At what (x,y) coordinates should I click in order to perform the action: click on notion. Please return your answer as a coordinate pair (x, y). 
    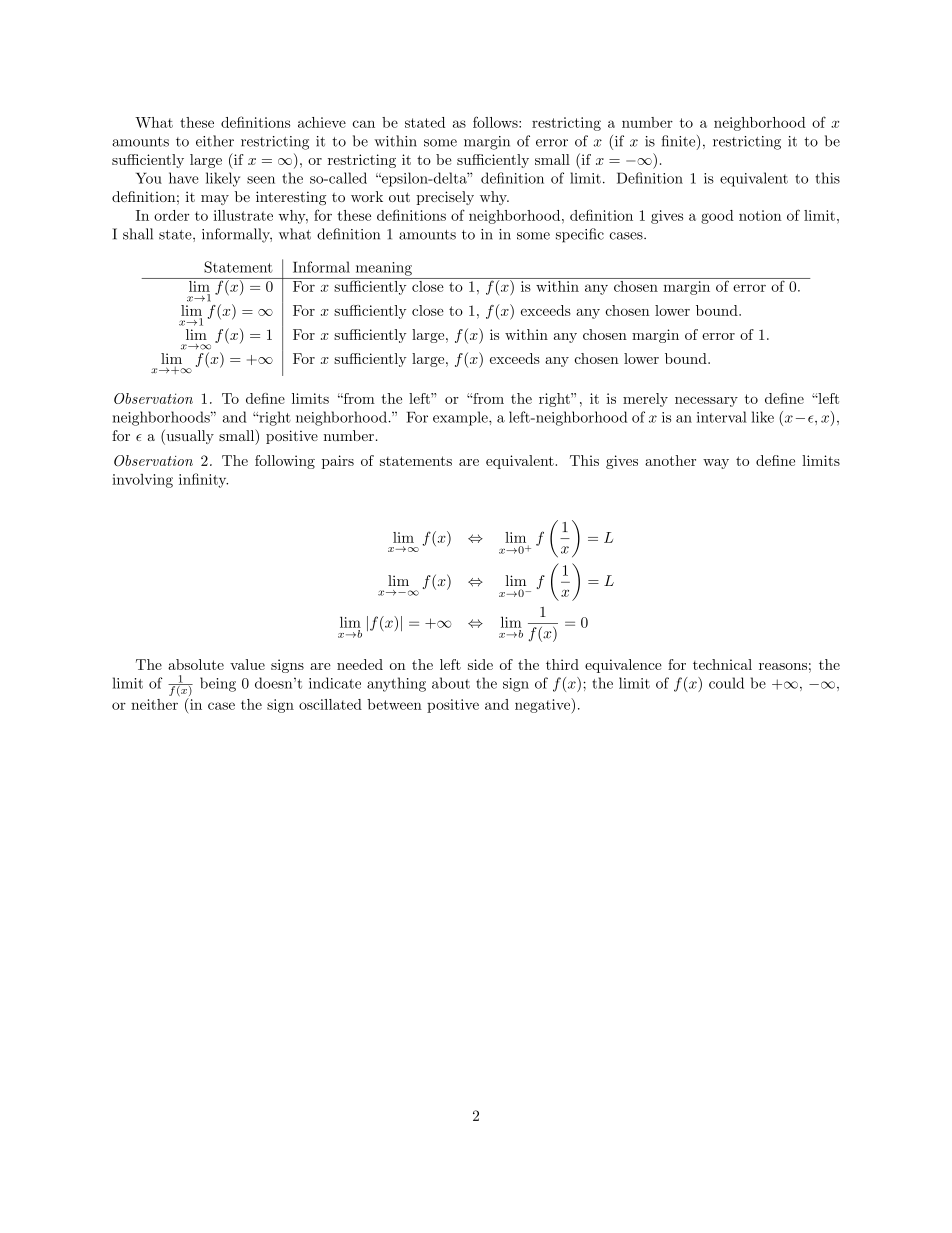
    Looking at the image, I should click on (760, 215).
